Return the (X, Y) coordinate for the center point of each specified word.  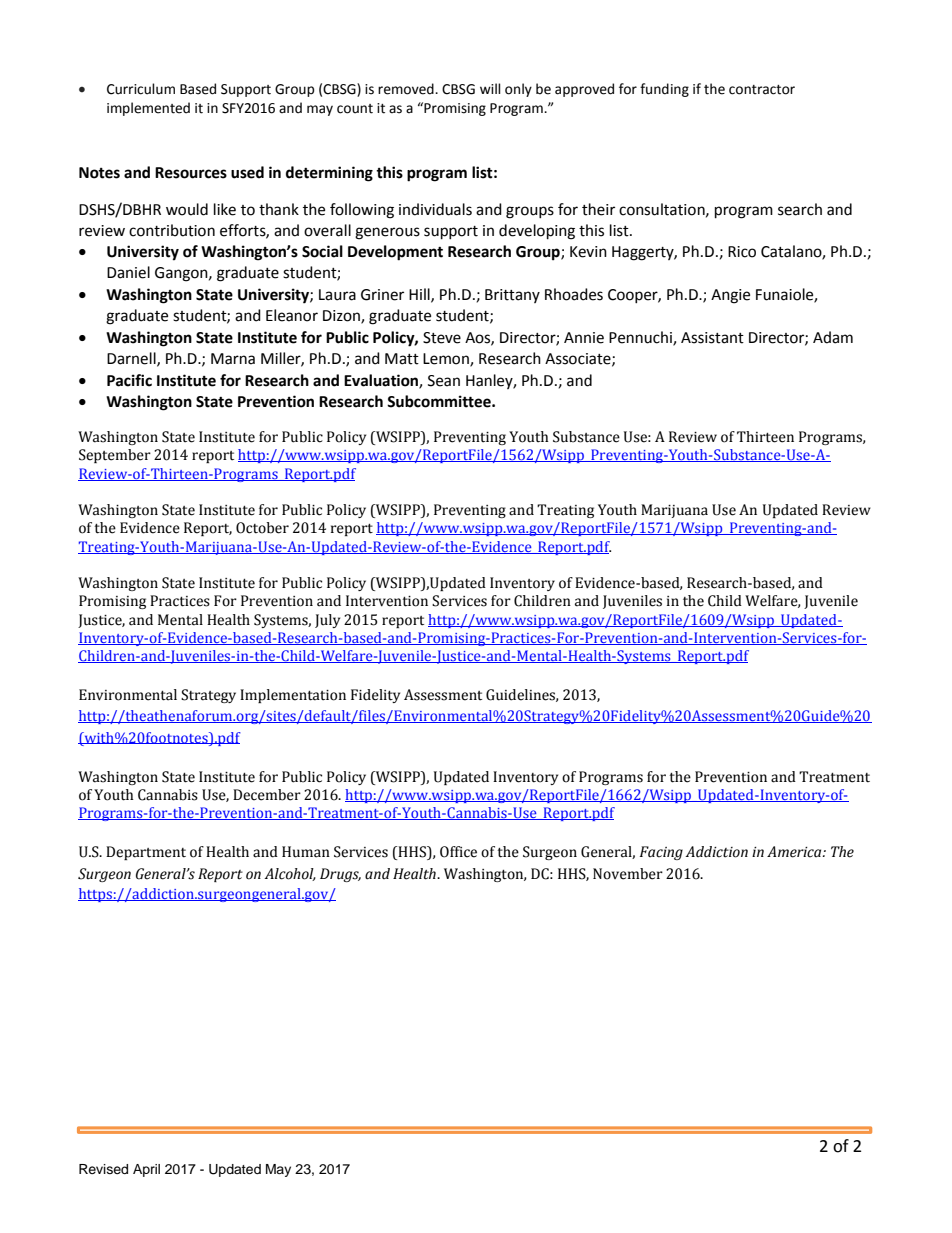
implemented (148, 109)
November (628, 874)
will (490, 88)
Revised (103, 1169)
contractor (762, 90)
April (146, 1170)
